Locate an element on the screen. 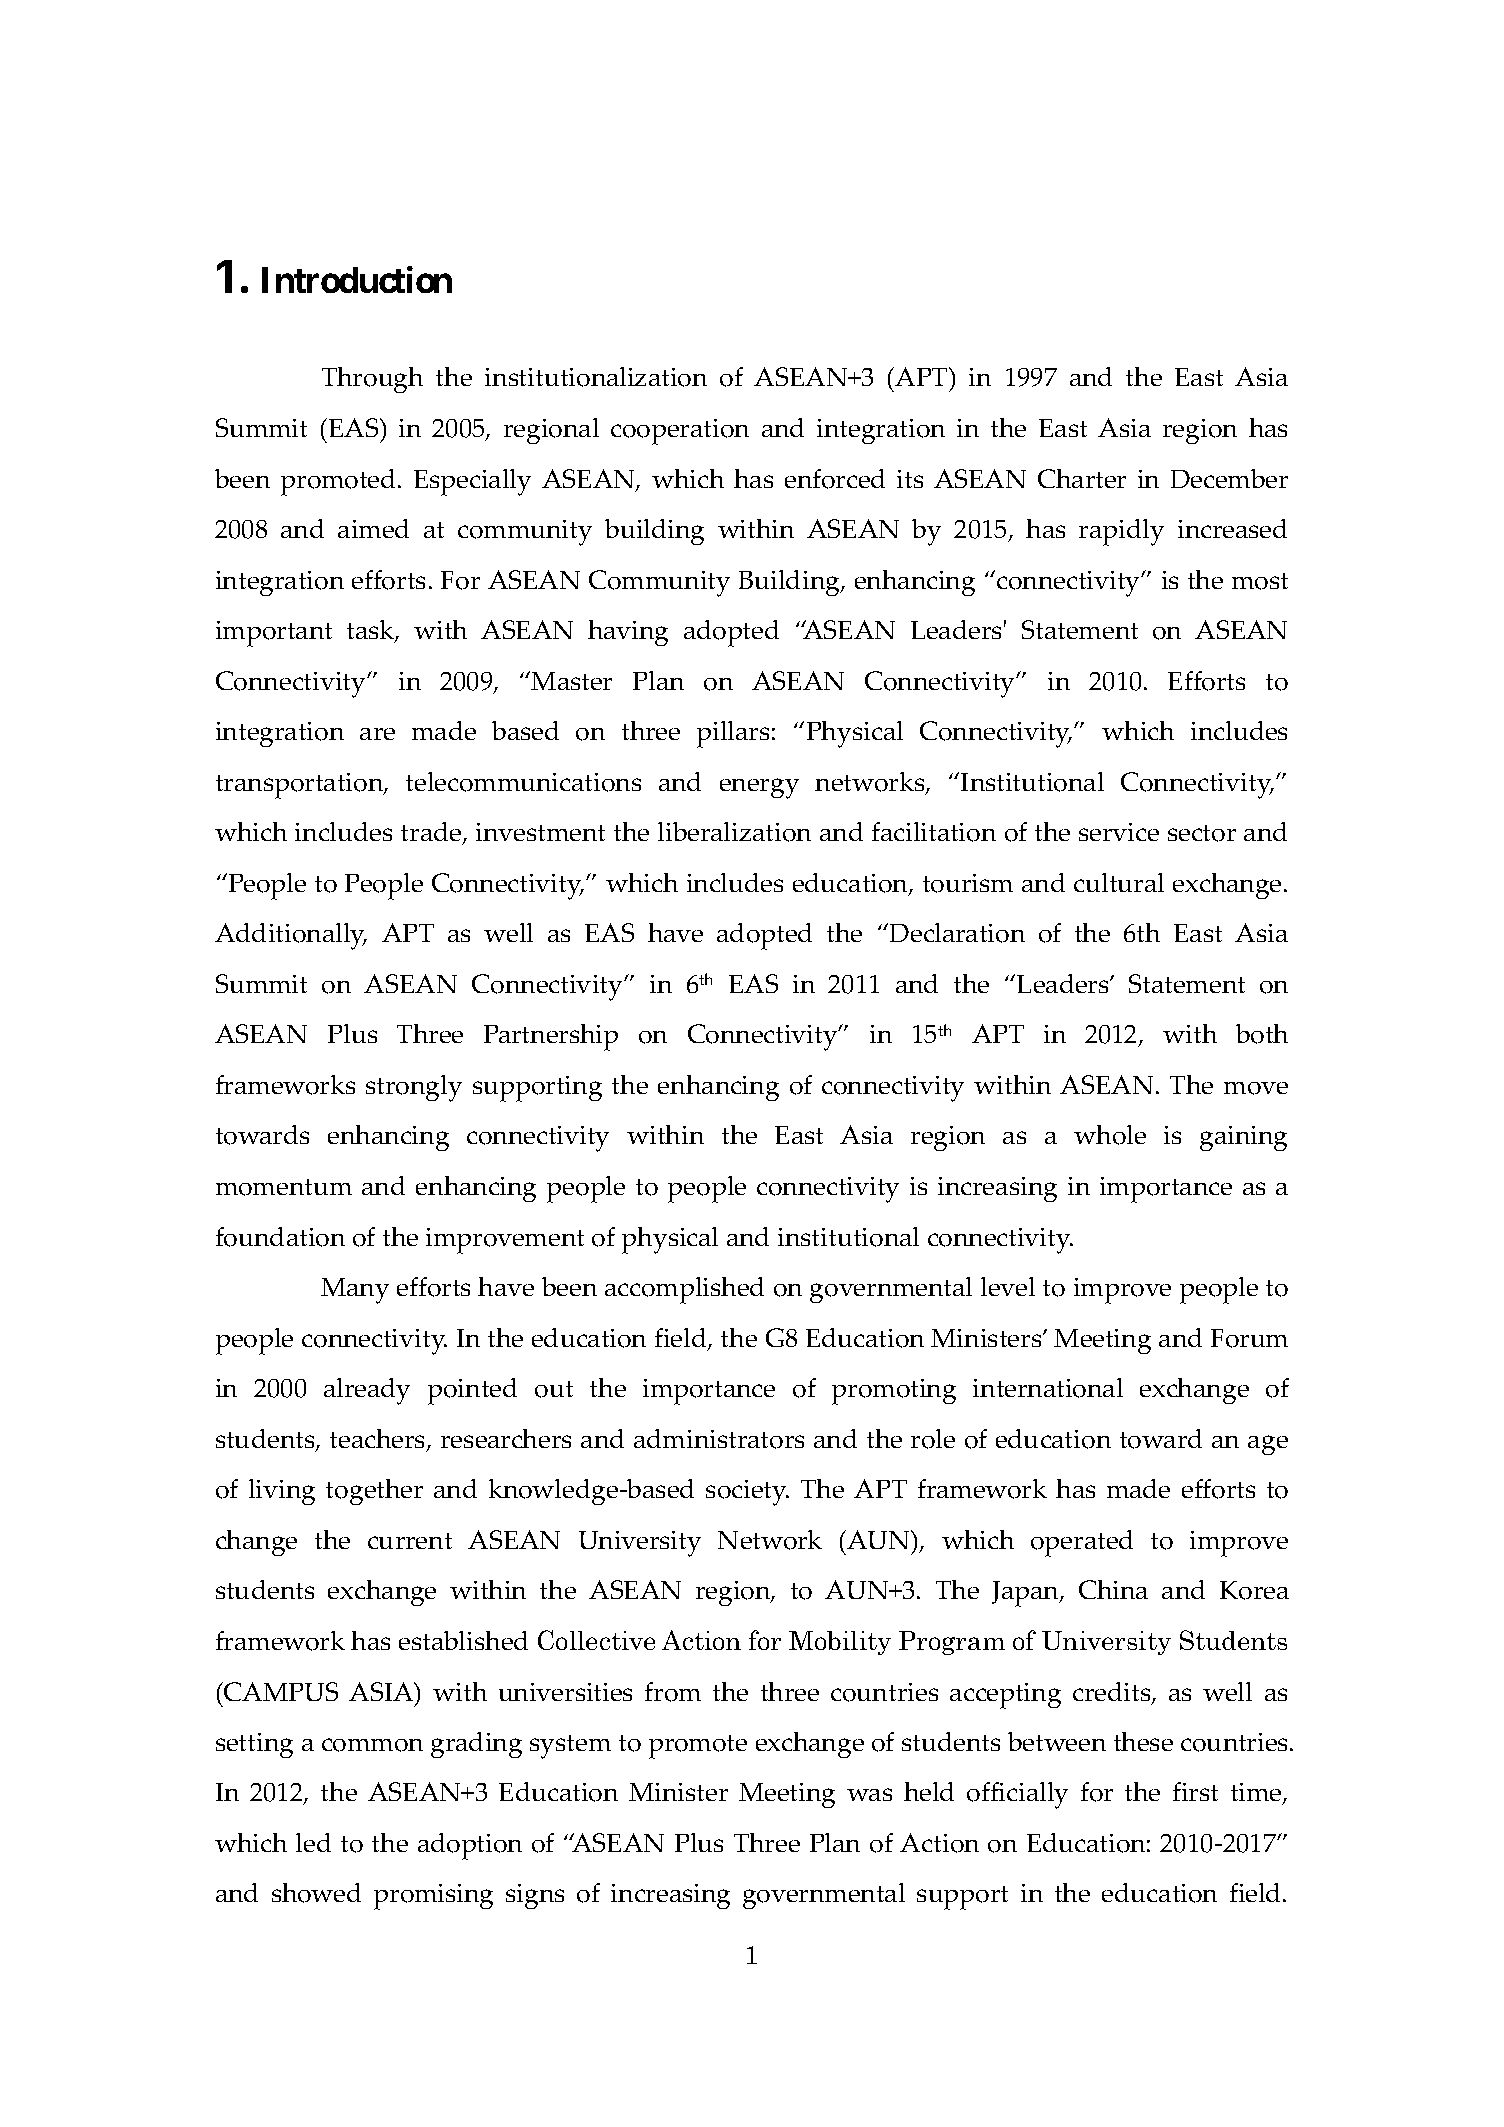 This screenshot has height=2127, width=1504. cooperation is located at coordinates (680, 432).
